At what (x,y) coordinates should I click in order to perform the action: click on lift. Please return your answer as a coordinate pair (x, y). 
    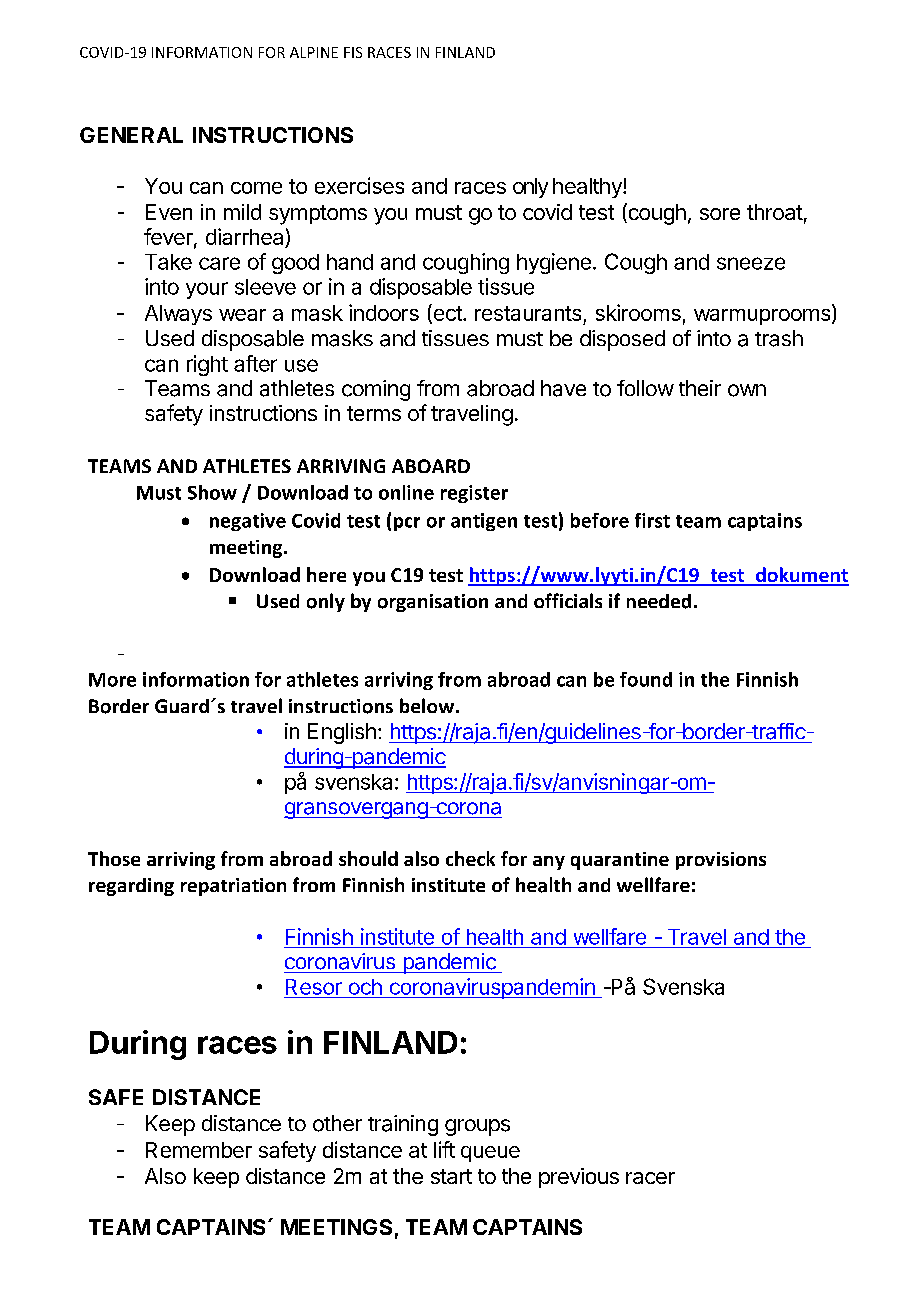
    Looking at the image, I should click on (444, 1149).
